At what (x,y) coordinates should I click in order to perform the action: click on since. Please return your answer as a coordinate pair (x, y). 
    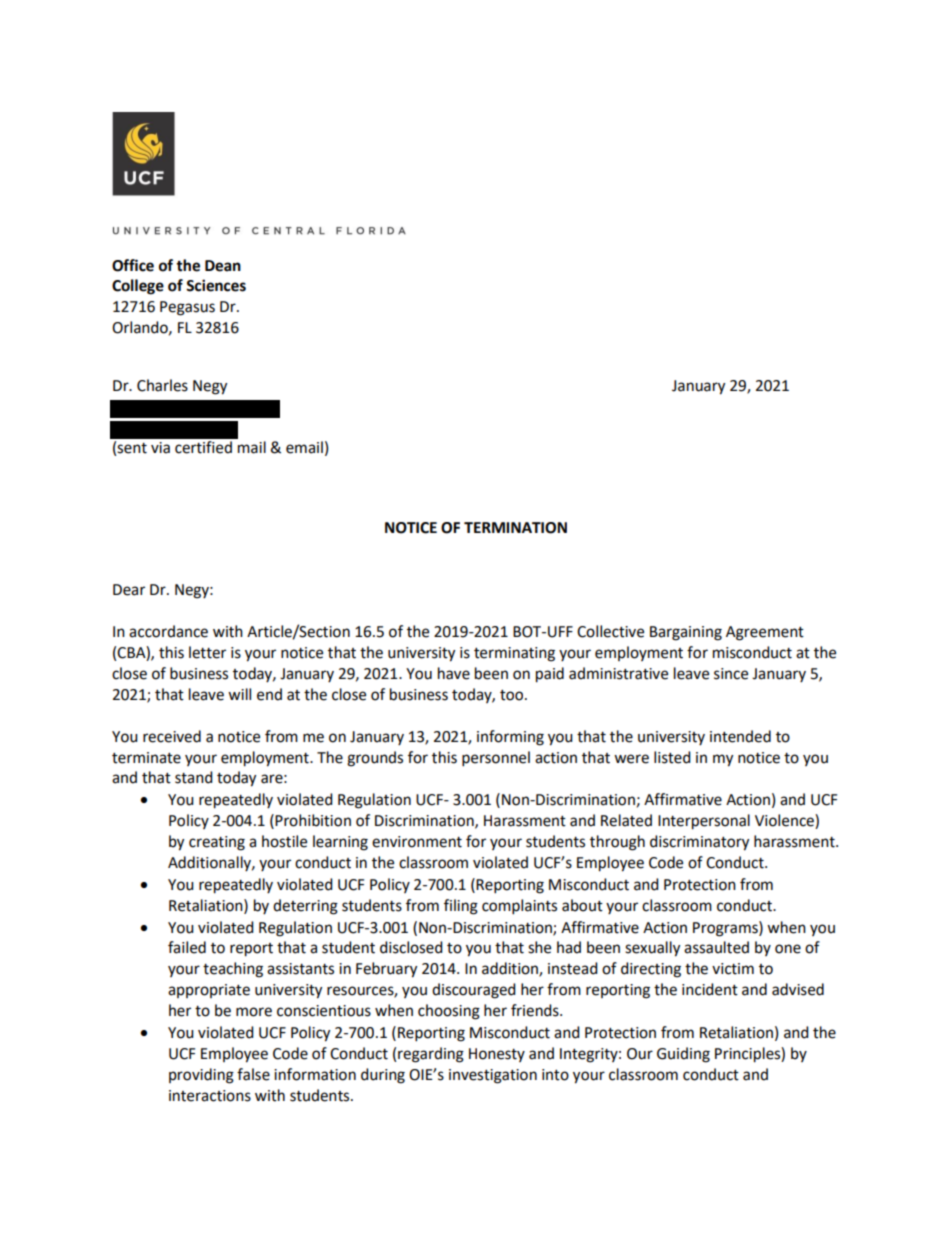
    Looking at the image, I should click on (731, 674).
